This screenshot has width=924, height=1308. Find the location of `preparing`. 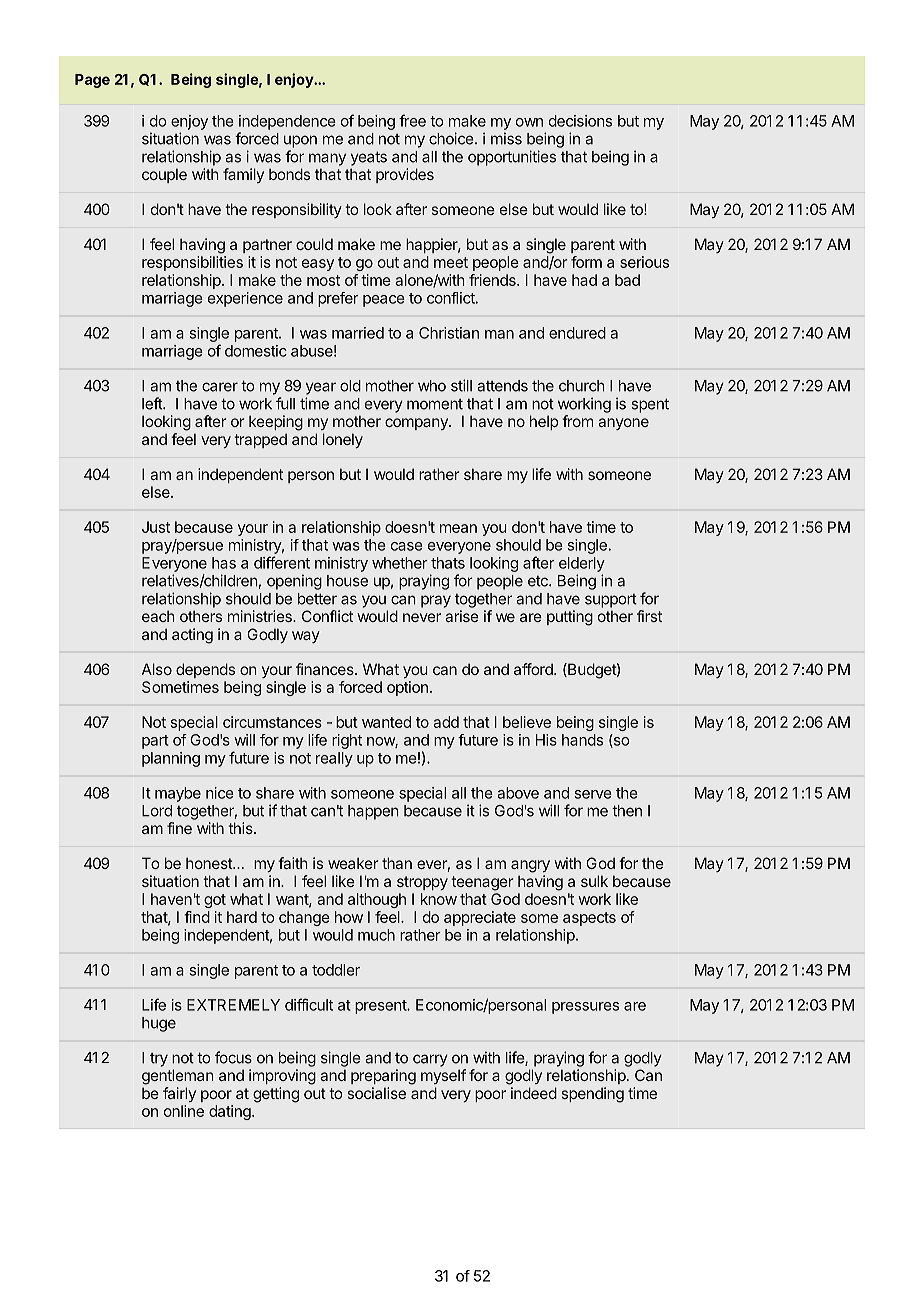

preparing is located at coordinates (383, 1077).
